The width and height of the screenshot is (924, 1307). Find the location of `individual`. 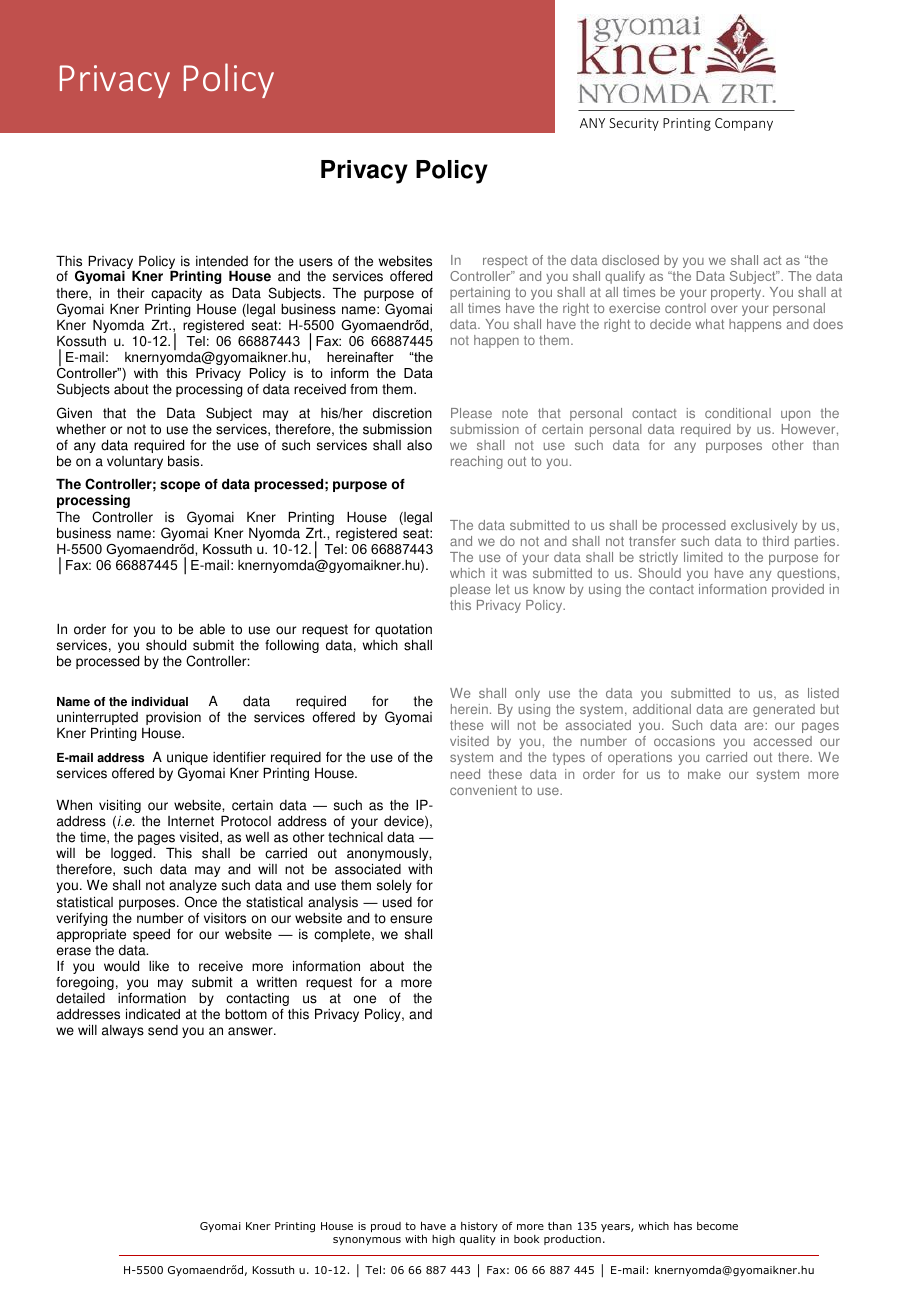

individual is located at coordinates (160, 702).
